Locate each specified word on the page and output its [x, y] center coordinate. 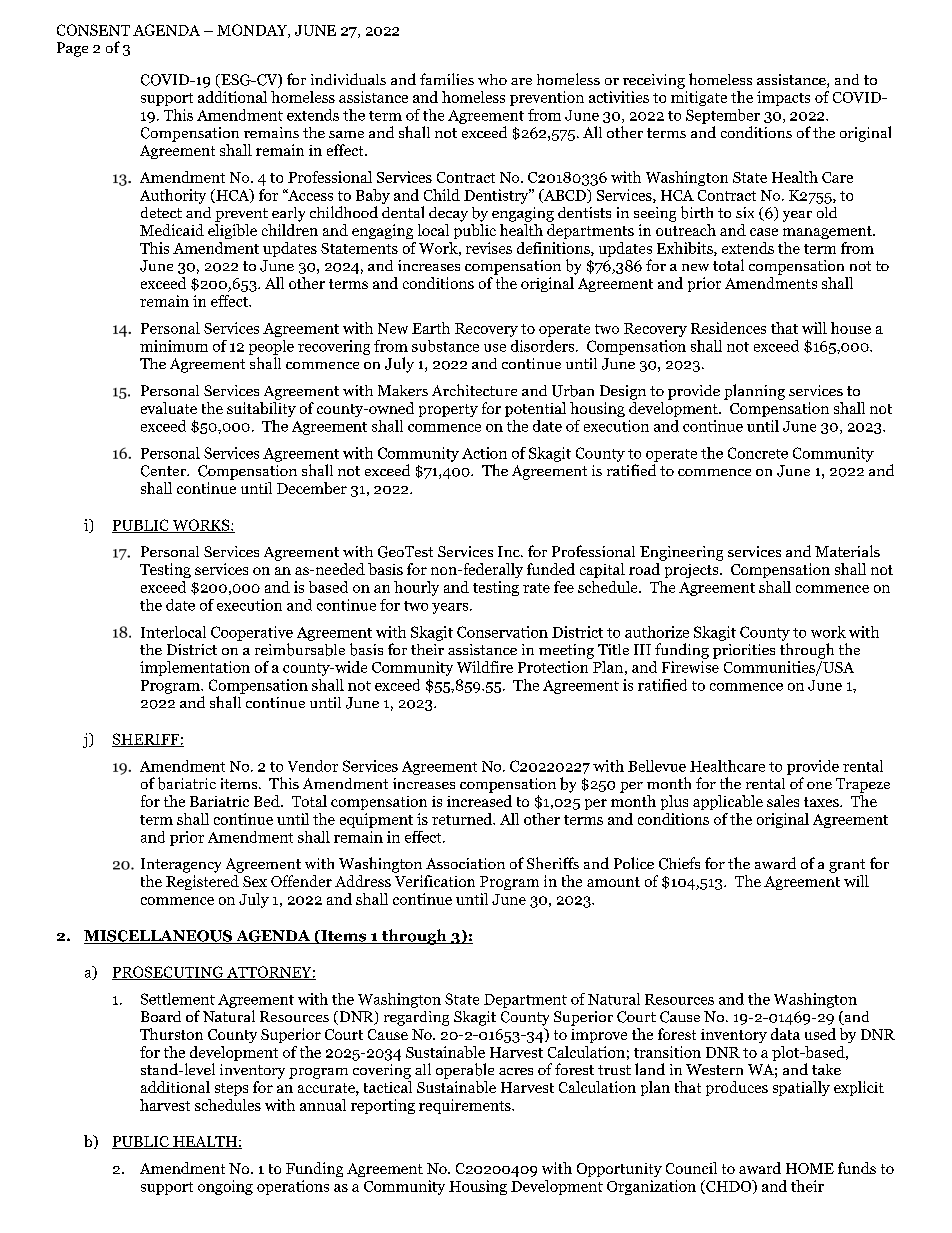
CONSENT [93, 30]
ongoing [225, 1187]
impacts [783, 98]
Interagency [181, 865]
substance [445, 346]
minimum [174, 346]
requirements [466, 1106]
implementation [195, 668]
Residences [728, 328]
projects [693, 571]
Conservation [502, 632]
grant [847, 866]
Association [465, 863]
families [447, 79]
